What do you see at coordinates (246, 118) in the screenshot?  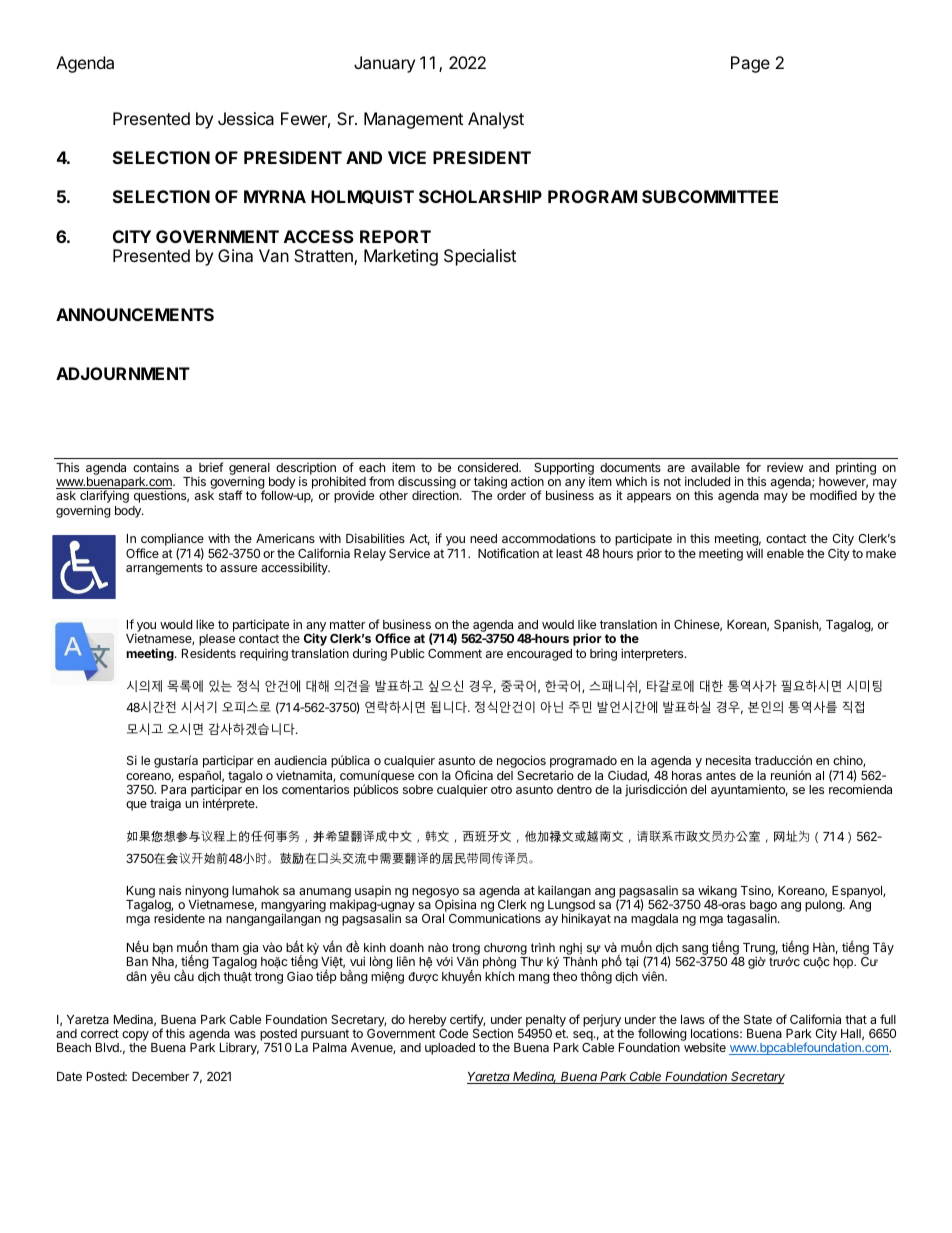 I see `Jessica` at bounding box center [246, 118].
